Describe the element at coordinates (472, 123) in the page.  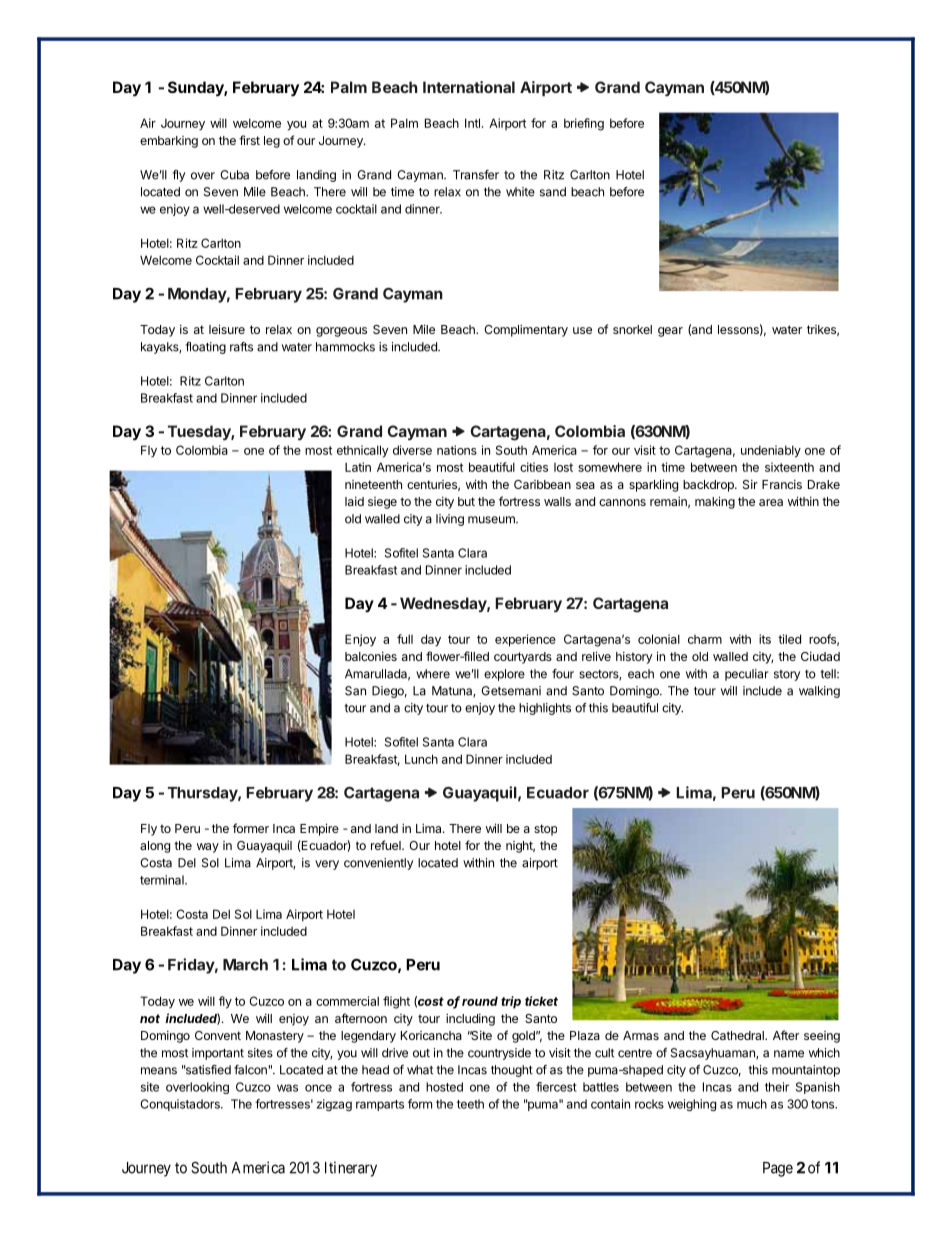
I see `Intl` at that location.
